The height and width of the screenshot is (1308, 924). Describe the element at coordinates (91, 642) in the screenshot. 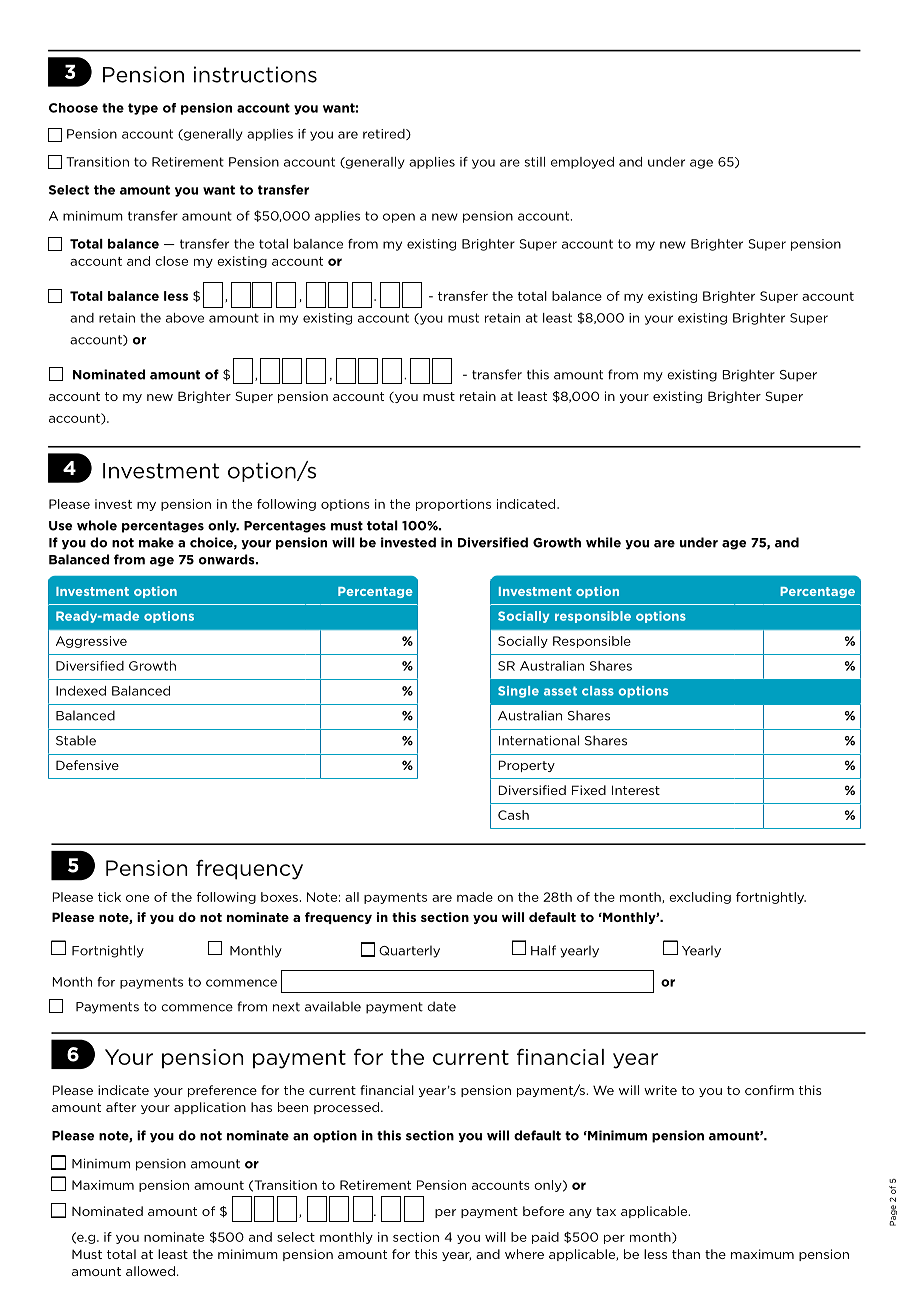

I see `Aggressive` at that location.
